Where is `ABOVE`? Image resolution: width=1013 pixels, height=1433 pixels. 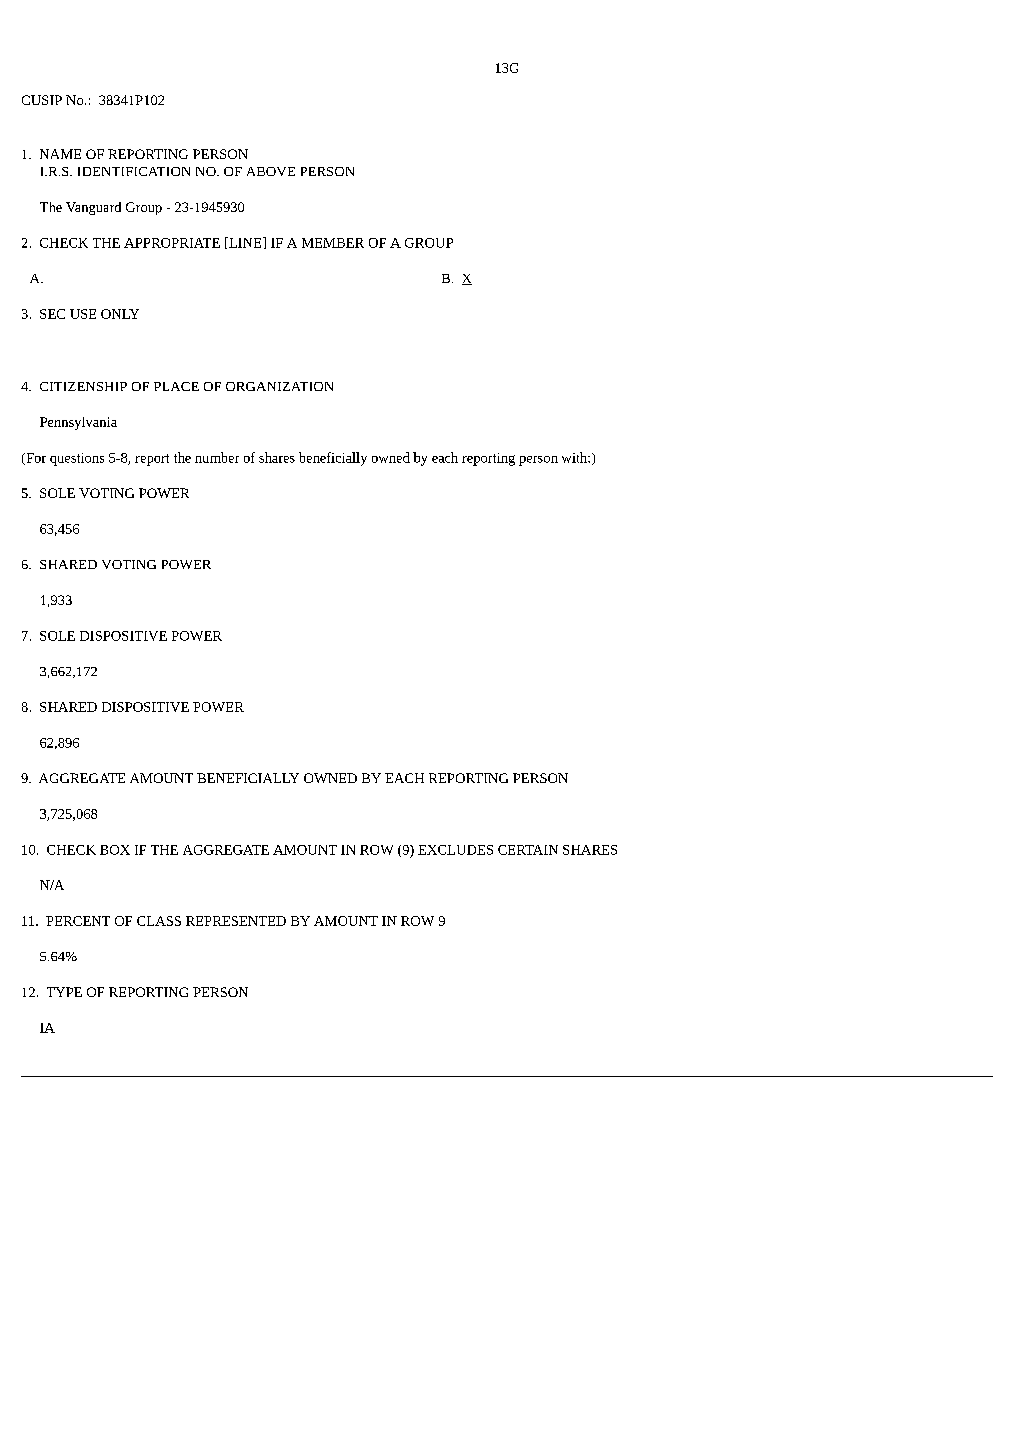 ABOVE is located at coordinates (271, 171).
